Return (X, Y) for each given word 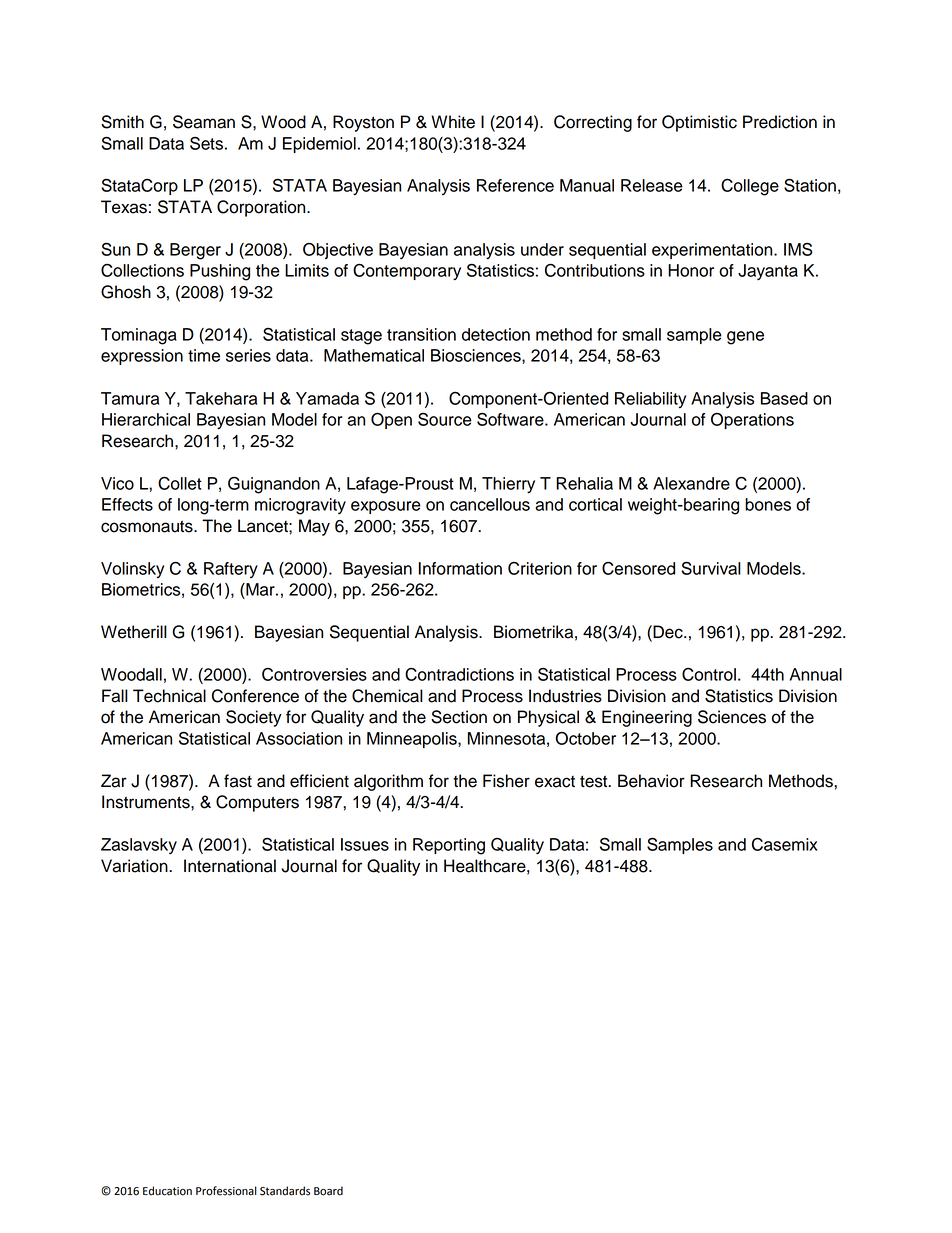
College (750, 187)
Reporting (449, 846)
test (595, 781)
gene (745, 338)
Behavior (651, 781)
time (204, 355)
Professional (226, 1191)
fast (238, 781)
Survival (711, 568)
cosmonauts (148, 526)
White (453, 122)
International (230, 866)
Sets (206, 143)
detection (496, 334)
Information (460, 568)
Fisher (506, 781)
